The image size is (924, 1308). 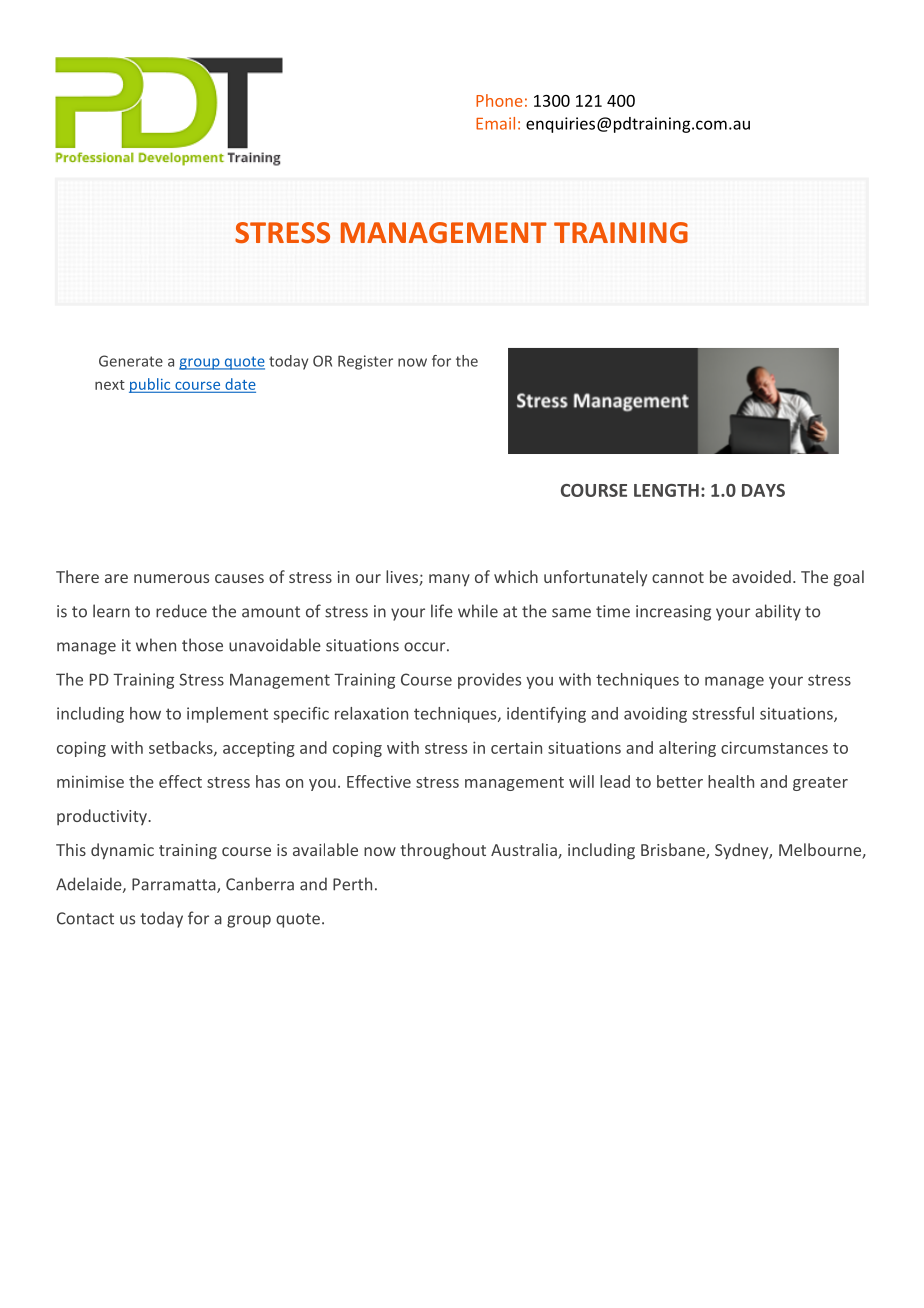 I want to click on date, so click(x=239, y=385).
